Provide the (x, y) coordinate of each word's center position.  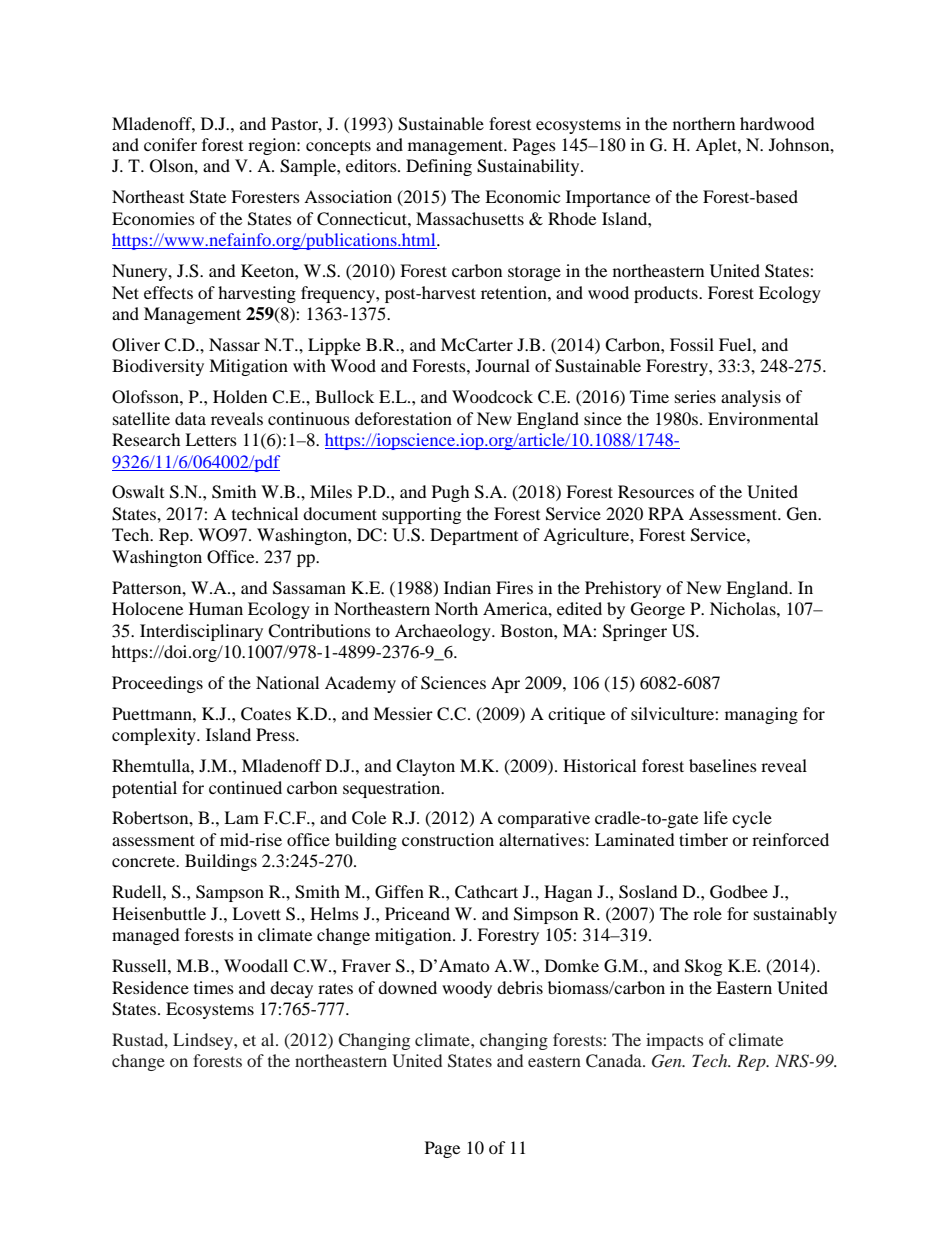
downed (407, 987)
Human (216, 608)
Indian (467, 587)
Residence (150, 987)
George (658, 610)
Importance (608, 198)
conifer (170, 144)
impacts (675, 1041)
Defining (439, 167)
